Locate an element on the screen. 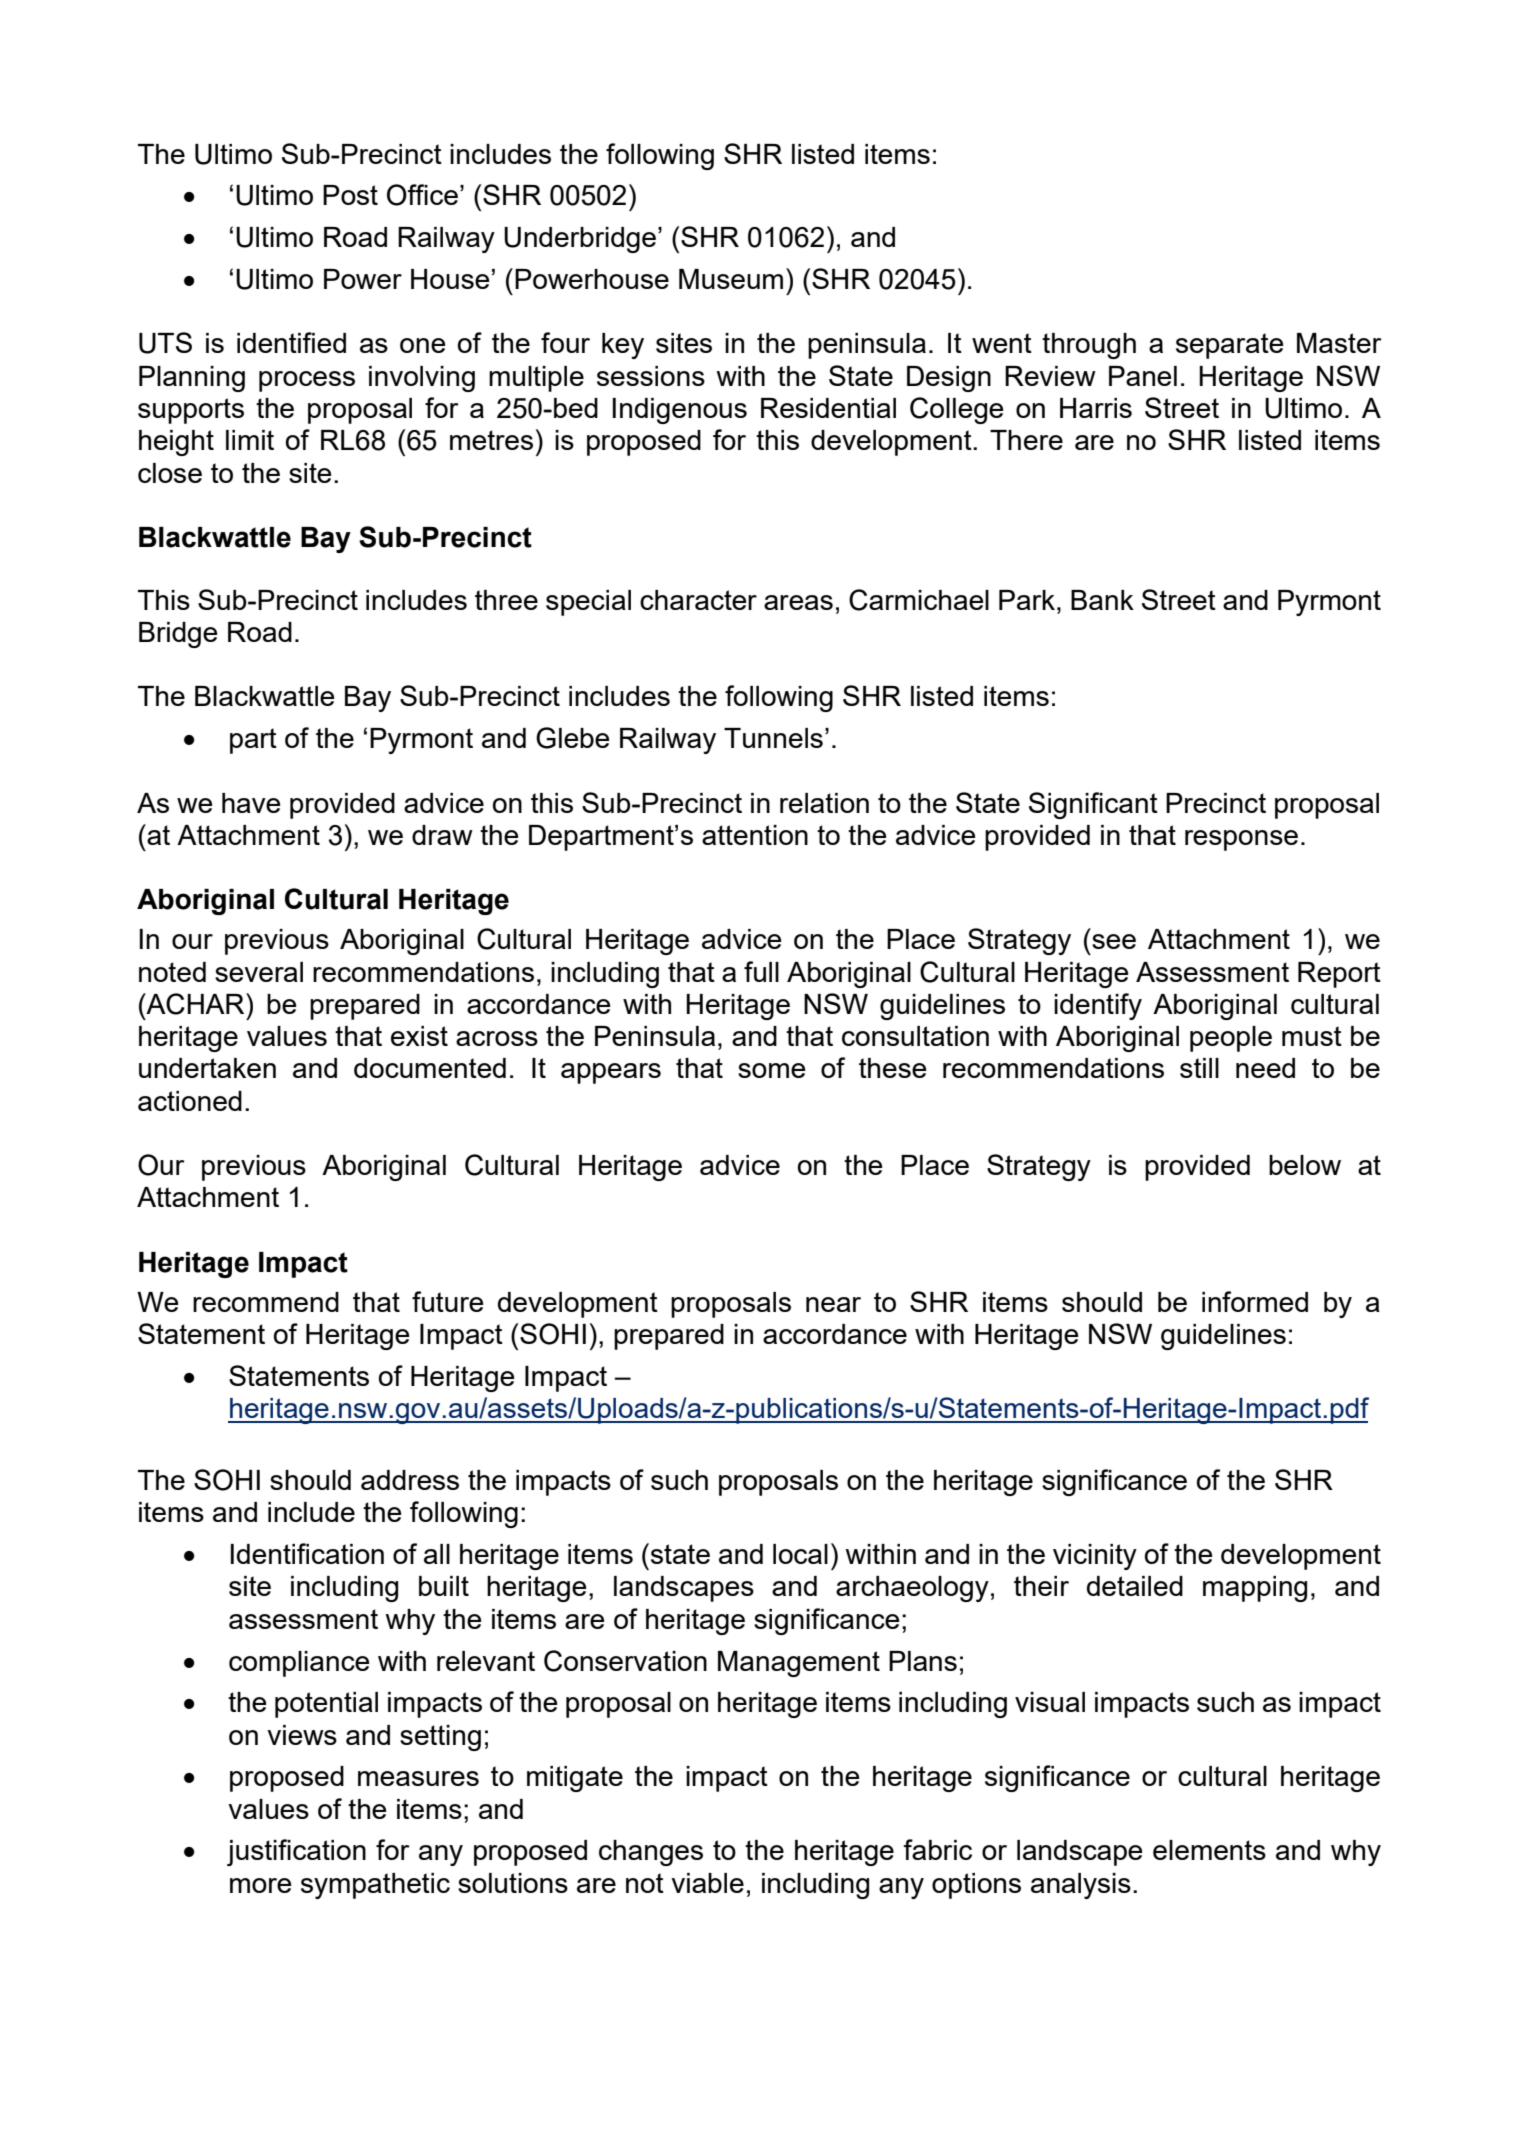 The width and height of the screenshot is (1518, 2147). Post is located at coordinates (350, 195).
